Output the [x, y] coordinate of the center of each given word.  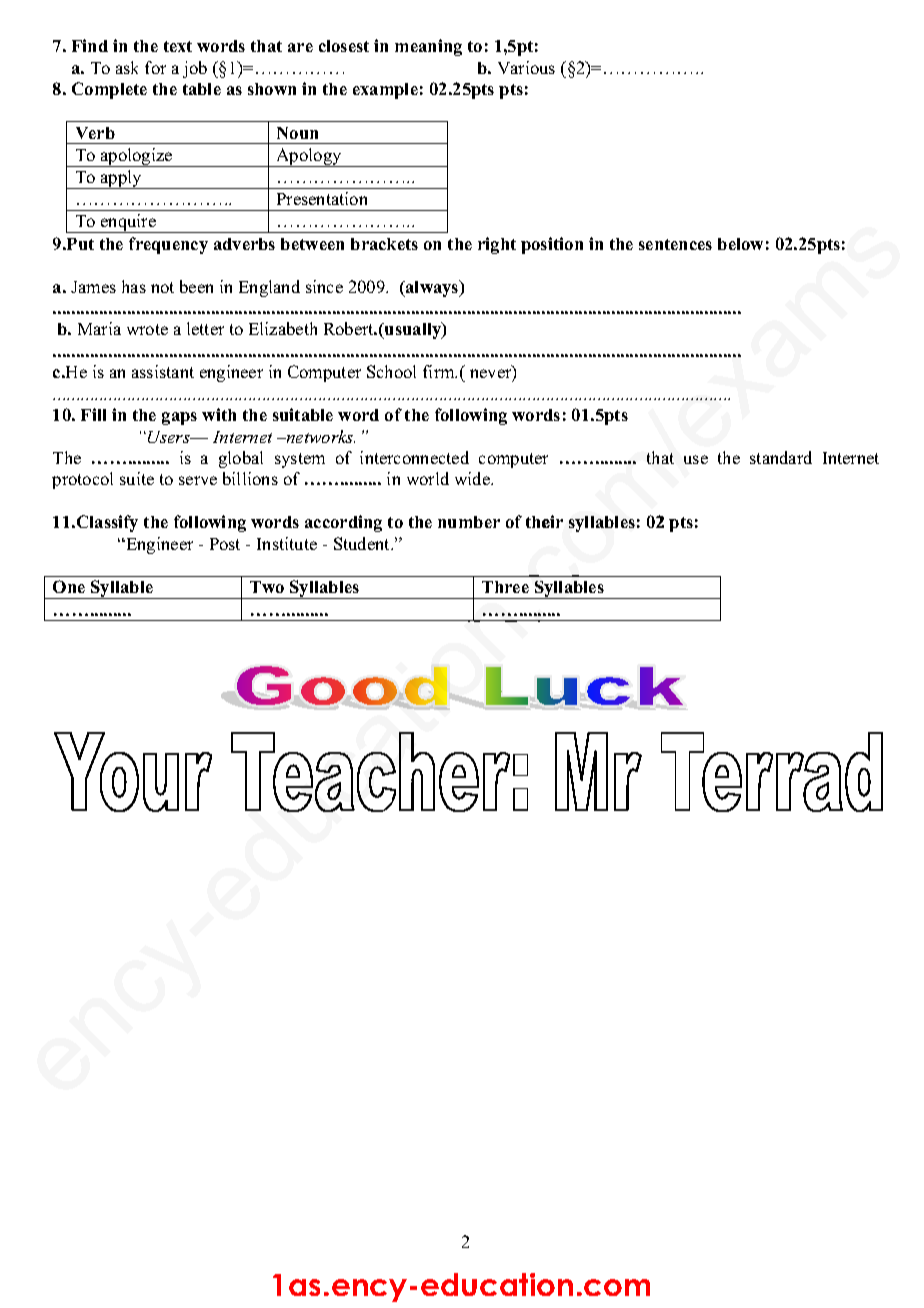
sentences [675, 244]
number [469, 522]
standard [781, 457]
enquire [128, 223]
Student [363, 543]
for [155, 67]
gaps [179, 418]
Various [526, 67]
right [497, 245]
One [69, 586]
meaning [428, 47]
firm [440, 371]
